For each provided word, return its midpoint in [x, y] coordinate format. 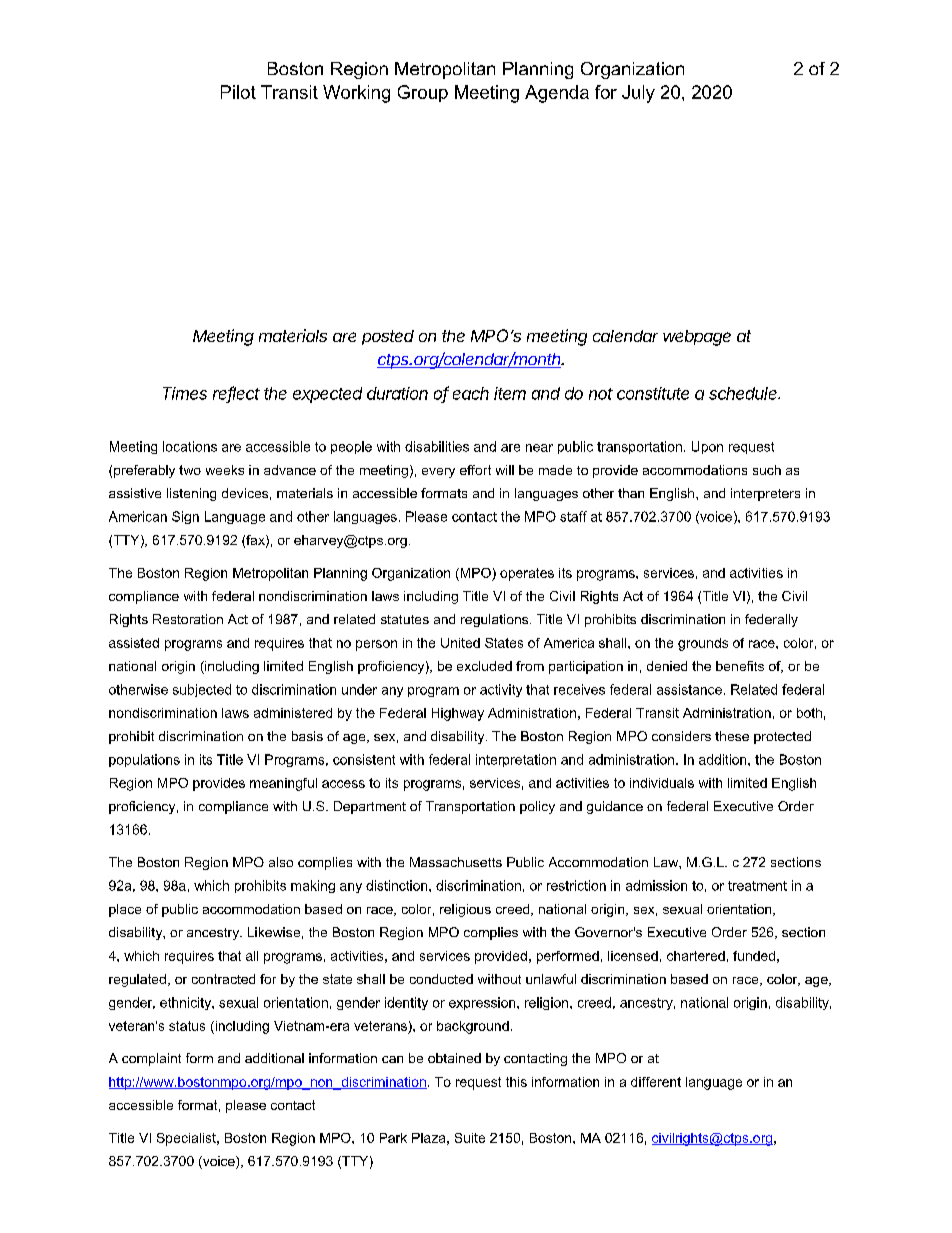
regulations [496, 620]
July [638, 94]
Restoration [188, 619]
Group [423, 93]
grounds [703, 644]
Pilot [238, 92]
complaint [151, 1059]
